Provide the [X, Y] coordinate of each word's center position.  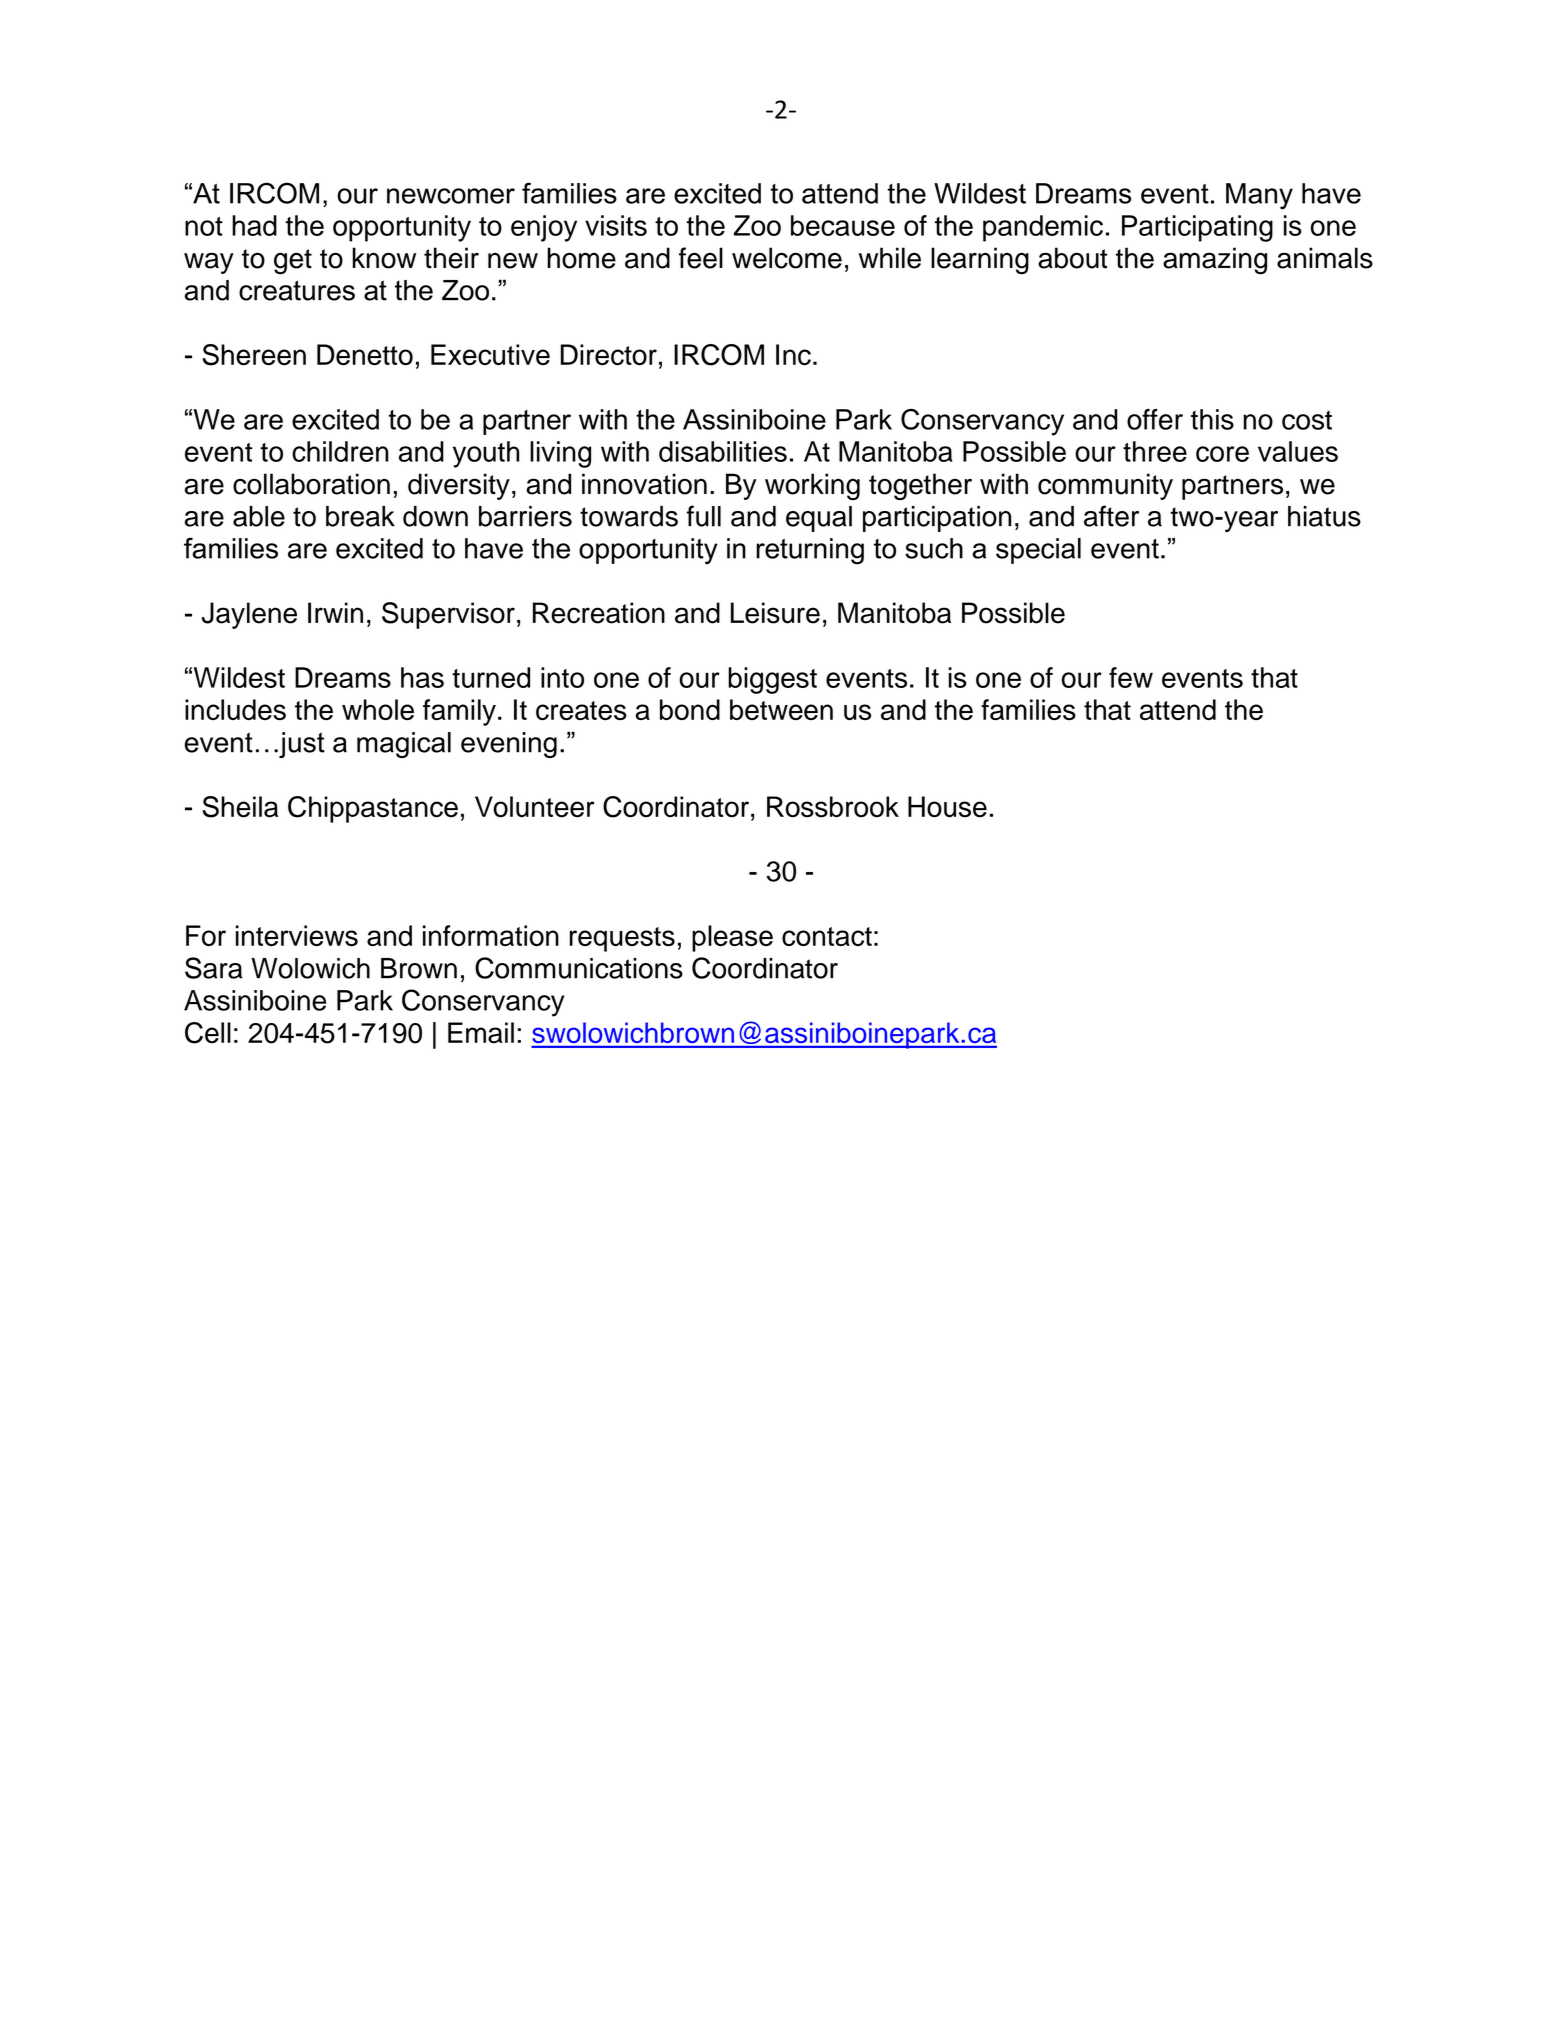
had [254, 225]
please [732, 938]
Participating [1197, 228]
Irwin [335, 612]
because [843, 225]
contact [827, 936]
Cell [208, 1033]
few [1131, 677]
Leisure [775, 613]
